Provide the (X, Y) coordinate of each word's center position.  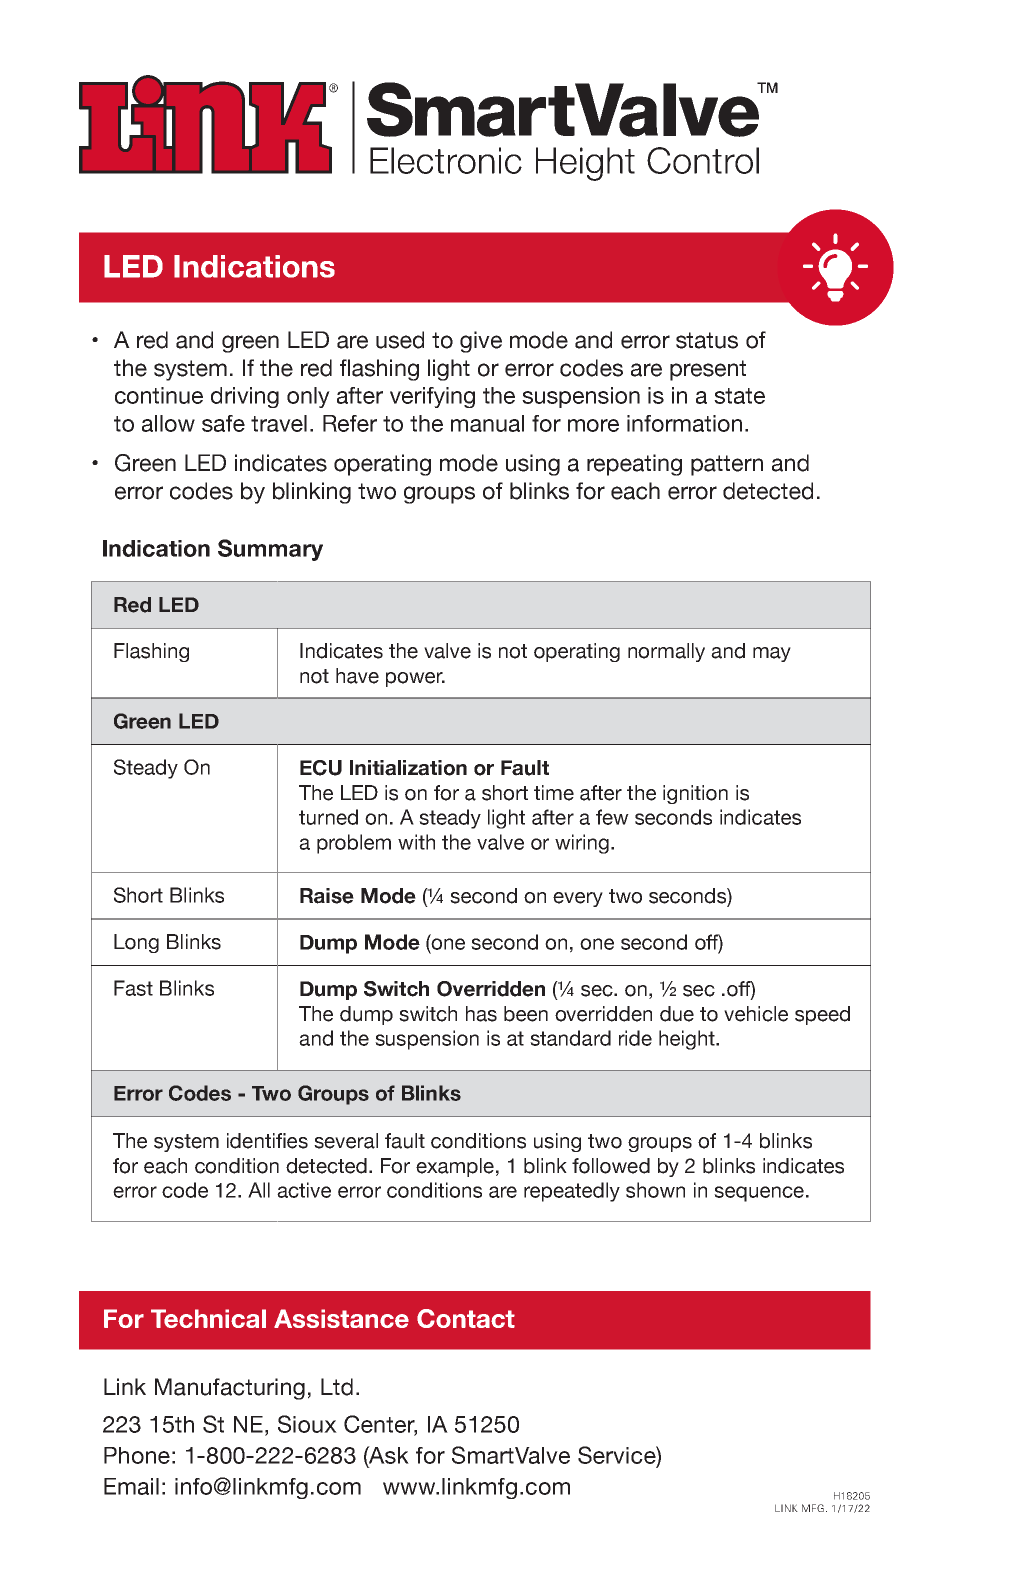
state (739, 396)
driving (245, 397)
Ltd (337, 1387)
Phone (137, 1455)
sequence (759, 1194)
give (481, 342)
